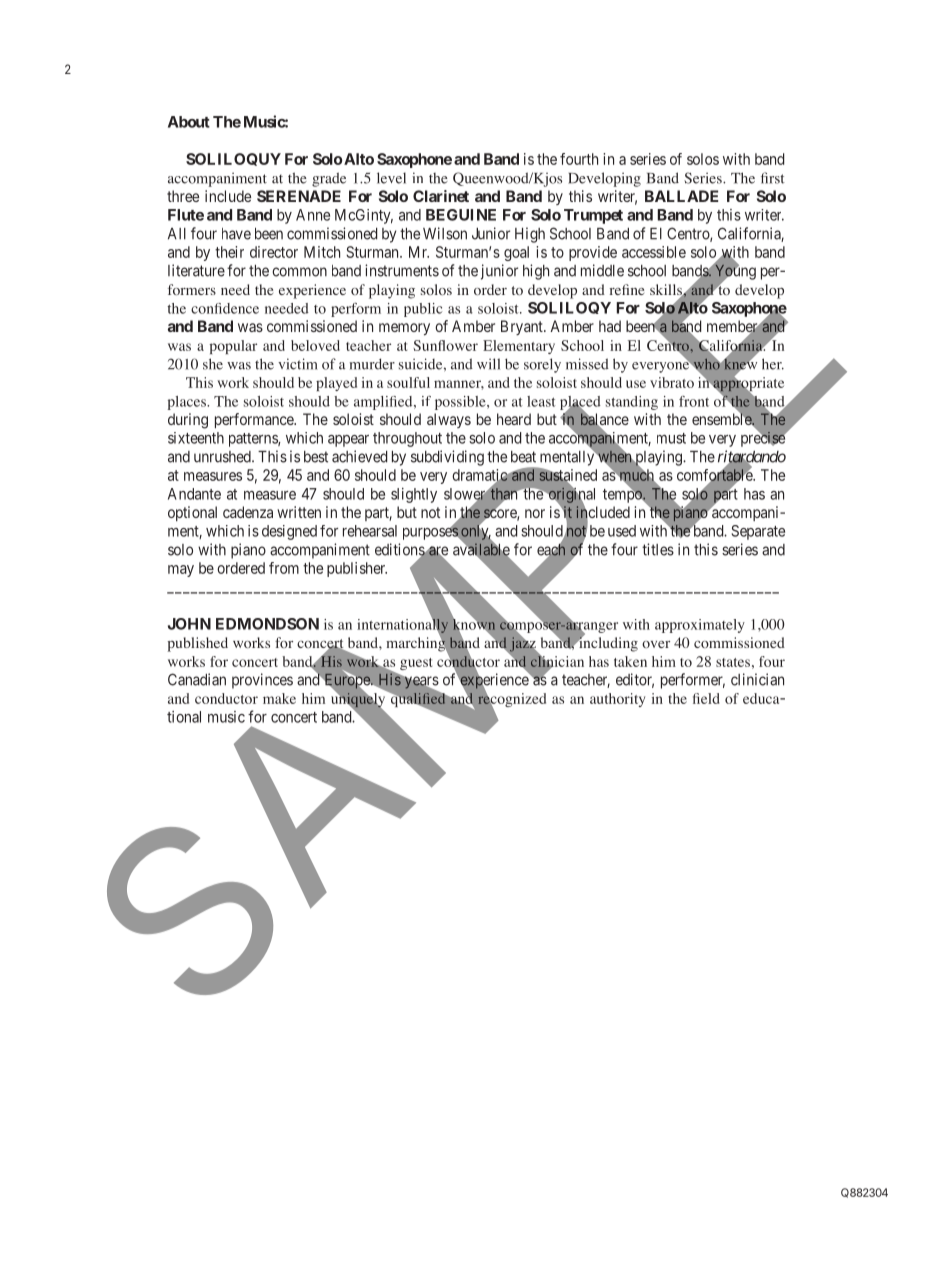 This screenshot has width=952, height=1261. What do you see at coordinates (188, 403) in the screenshot?
I see `places` at bounding box center [188, 403].
